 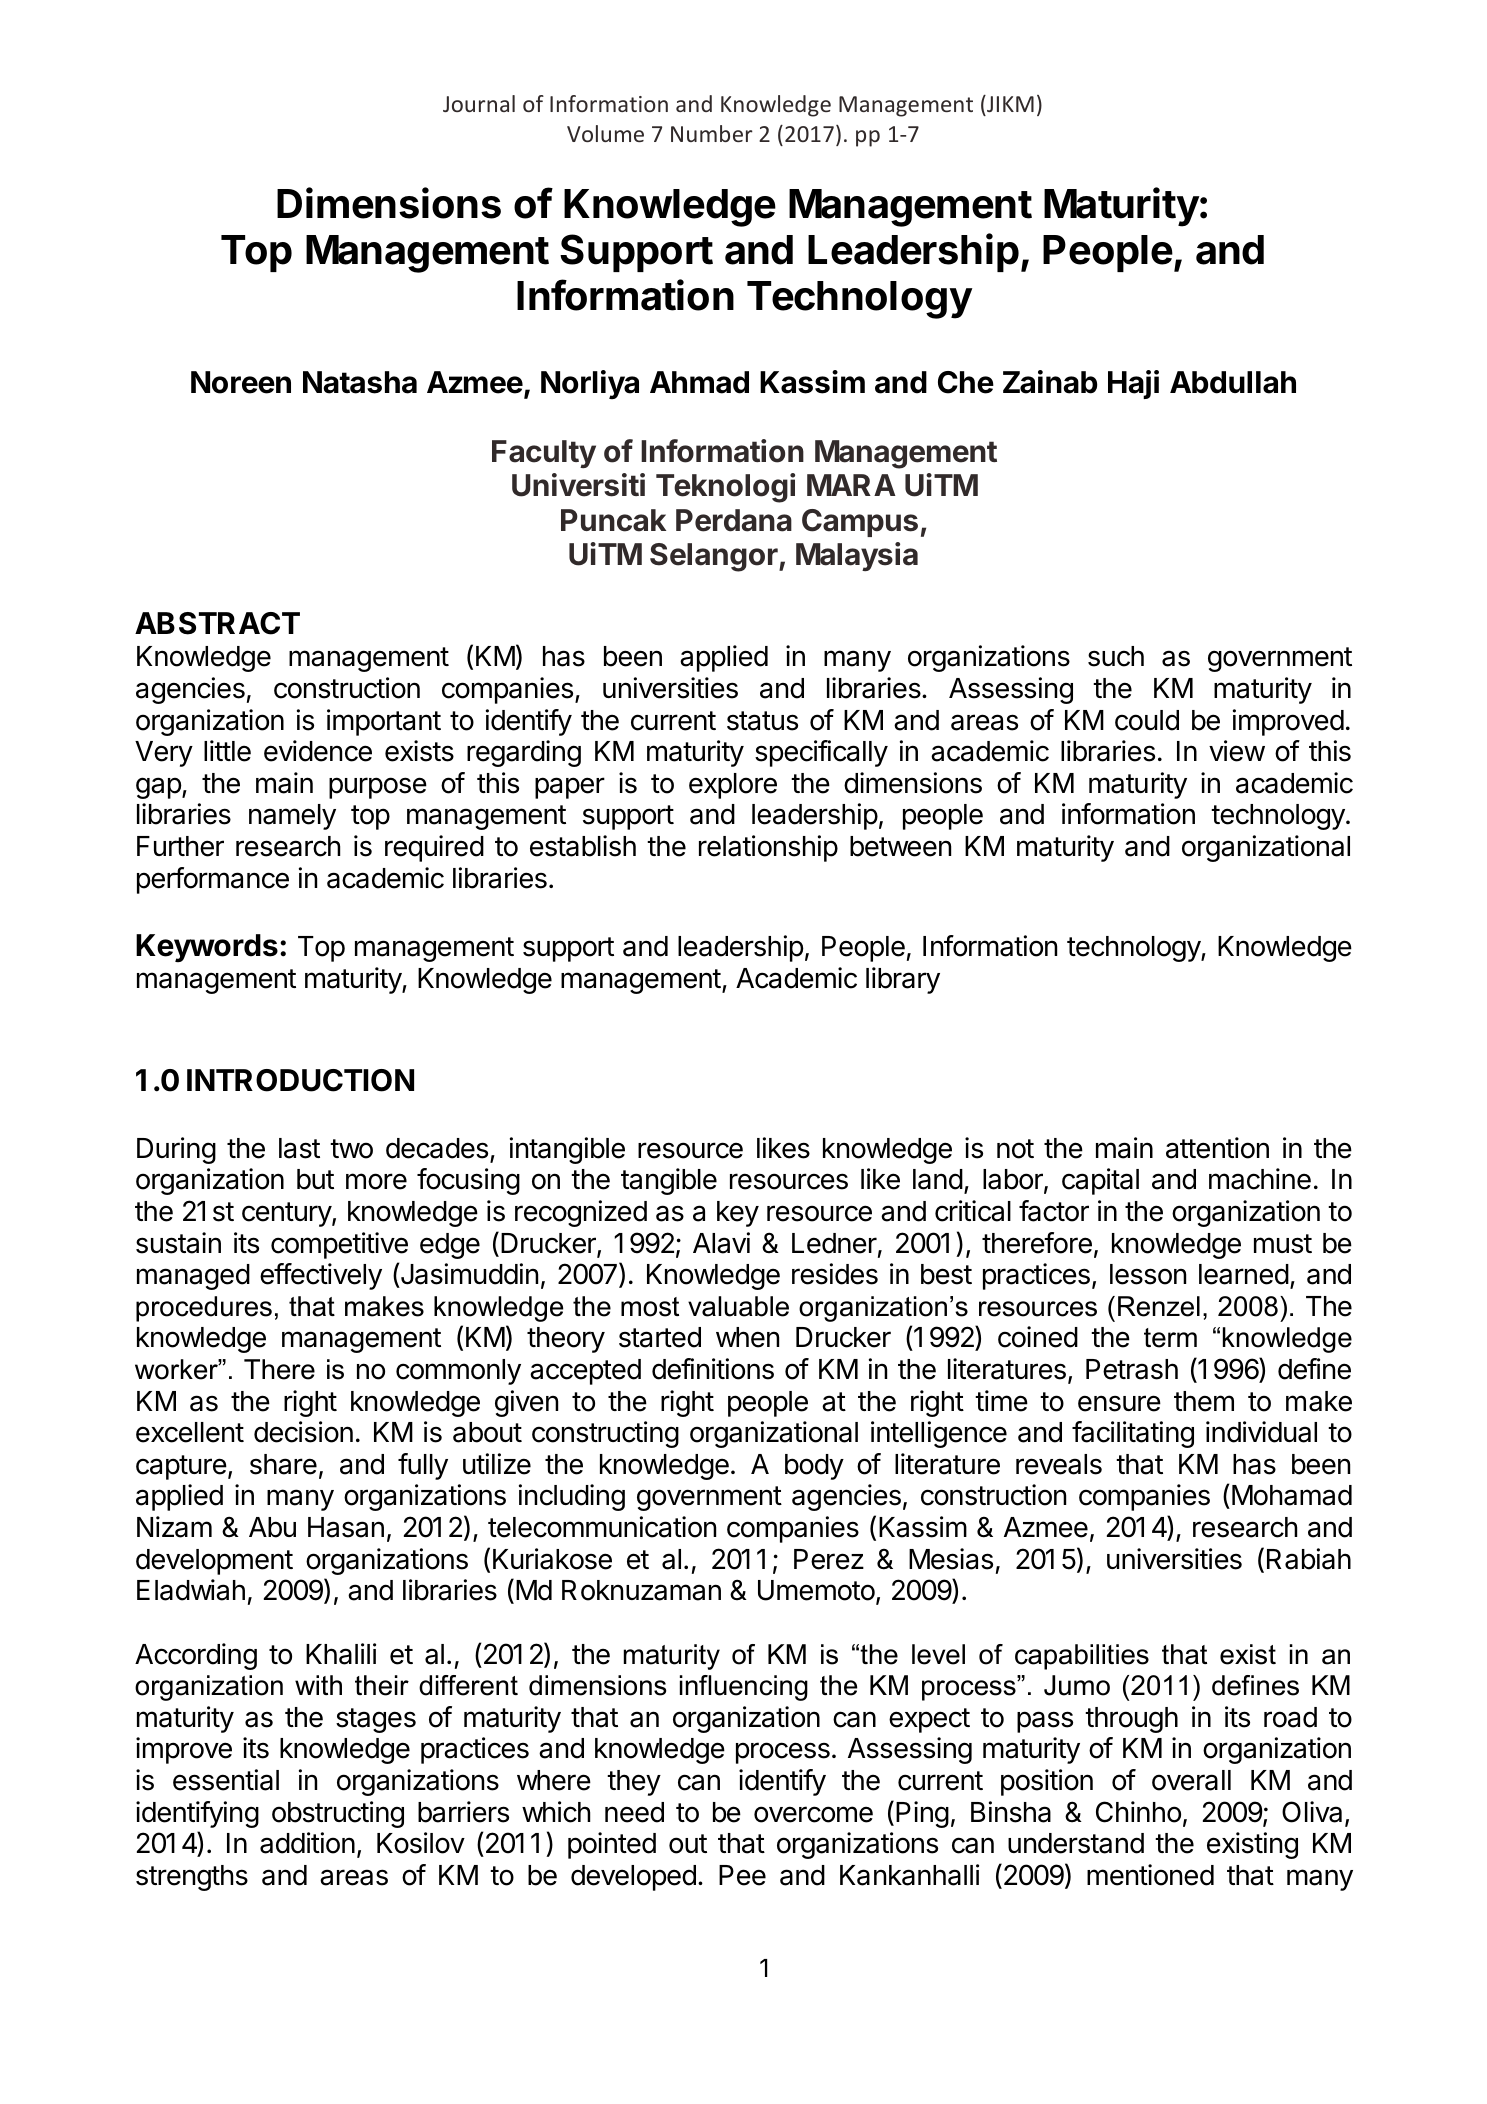 What do you see at coordinates (762, 721) in the document?
I see `status` at bounding box center [762, 721].
